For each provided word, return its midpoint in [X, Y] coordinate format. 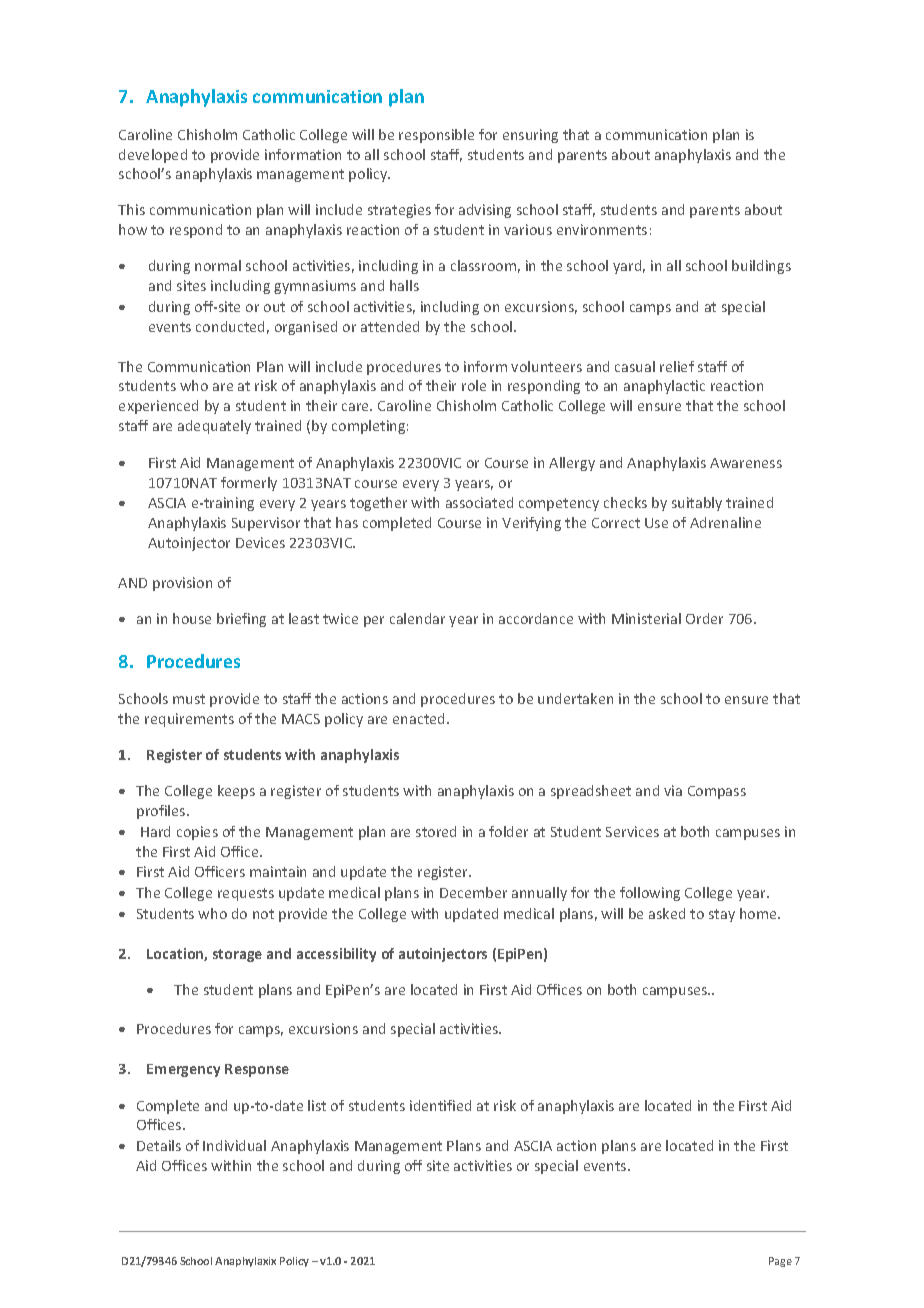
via [673, 790]
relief [677, 366]
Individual [234, 1145]
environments [602, 229]
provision [182, 584]
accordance [536, 618]
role [474, 385]
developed [153, 156]
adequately [214, 427]
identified [440, 1105]
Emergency [183, 1070]
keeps [236, 792]
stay [722, 915]
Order [704, 618]
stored [436, 831]
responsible [436, 136]
